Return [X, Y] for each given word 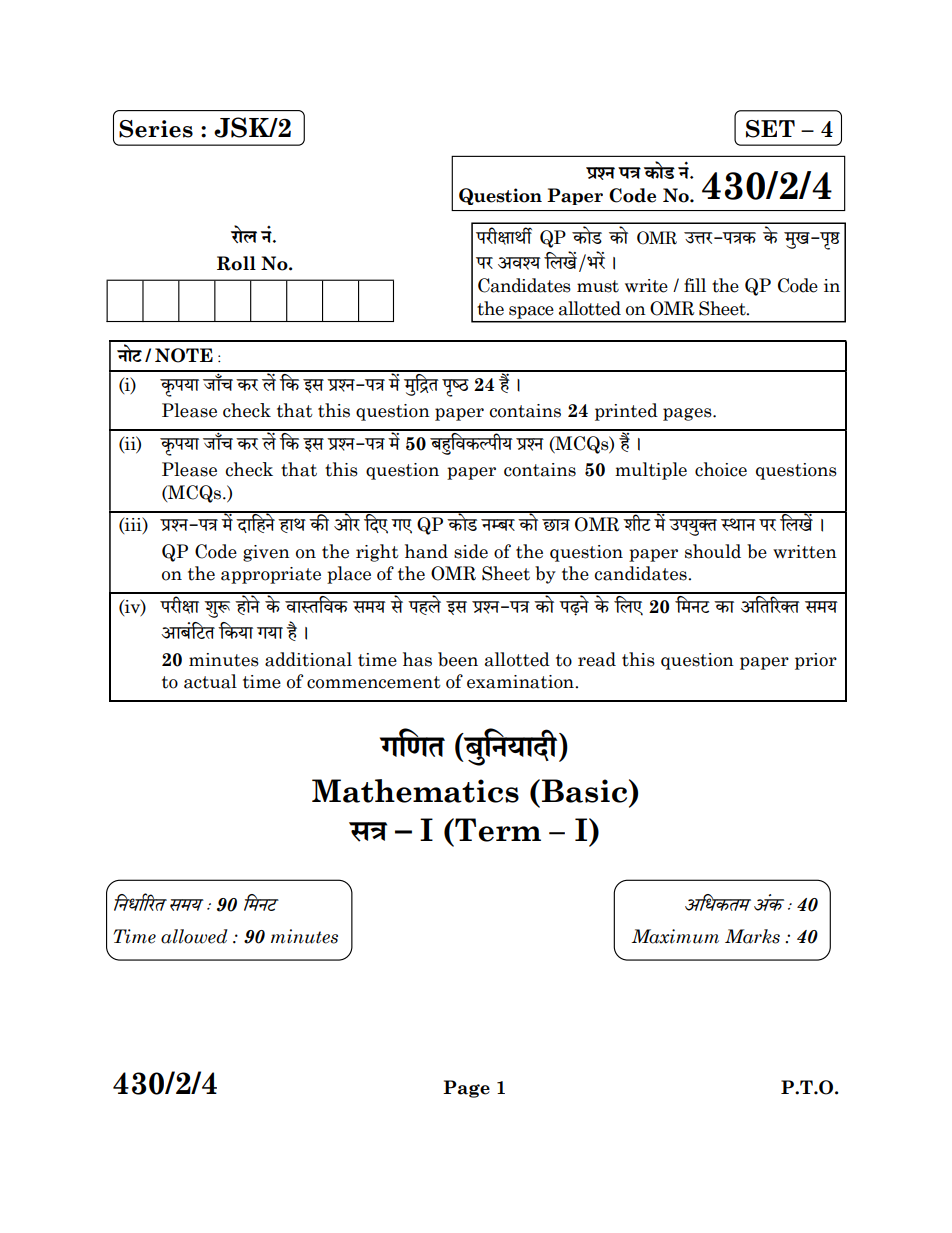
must [598, 286]
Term [497, 830]
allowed [194, 936]
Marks [752, 936]
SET [770, 129]
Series [156, 129]
